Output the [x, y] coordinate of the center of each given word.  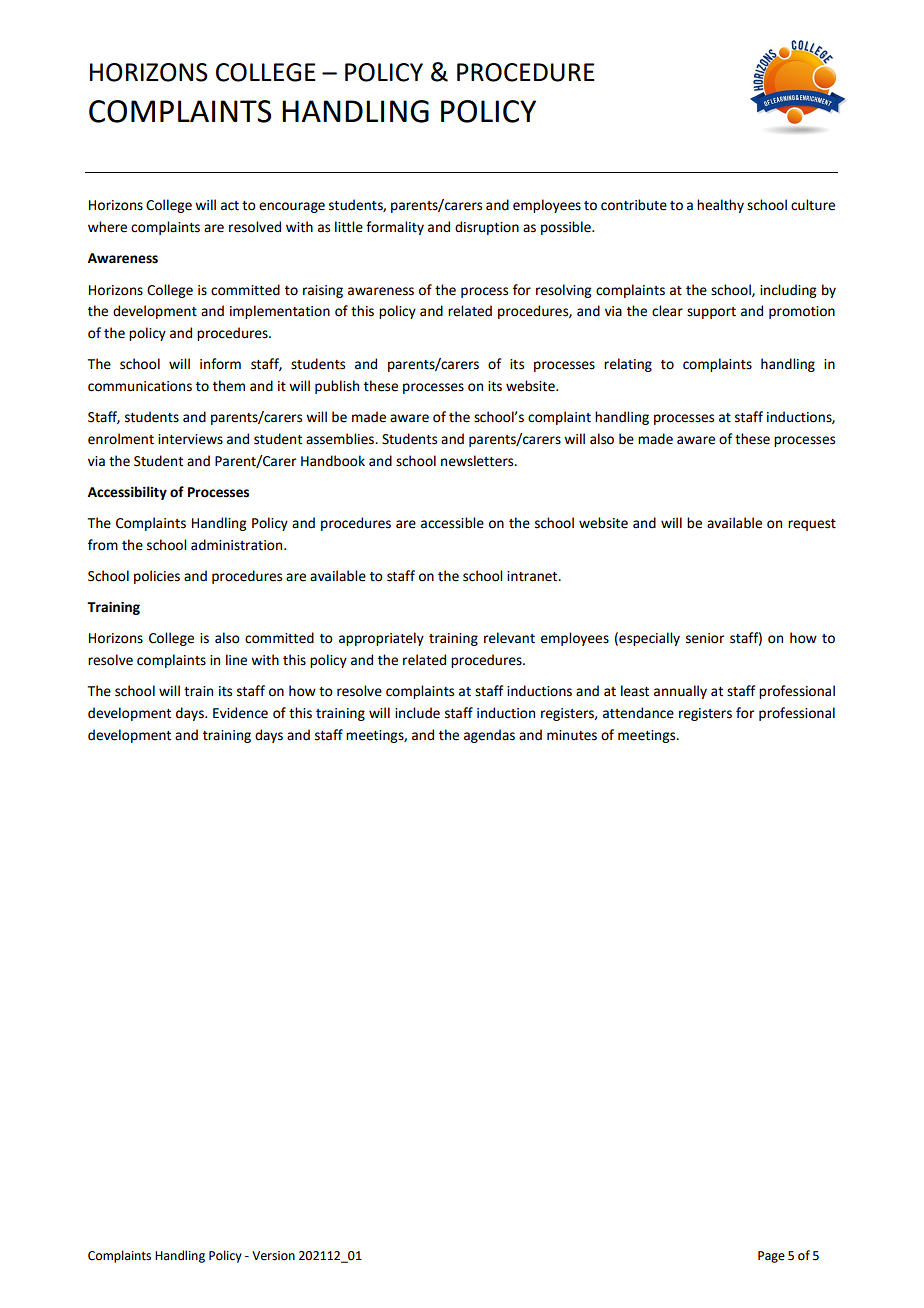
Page [771, 1257]
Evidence [240, 713]
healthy [720, 206]
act [230, 206]
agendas [489, 736]
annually [680, 692]
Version [273, 1256]
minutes [572, 735]
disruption [487, 228]
